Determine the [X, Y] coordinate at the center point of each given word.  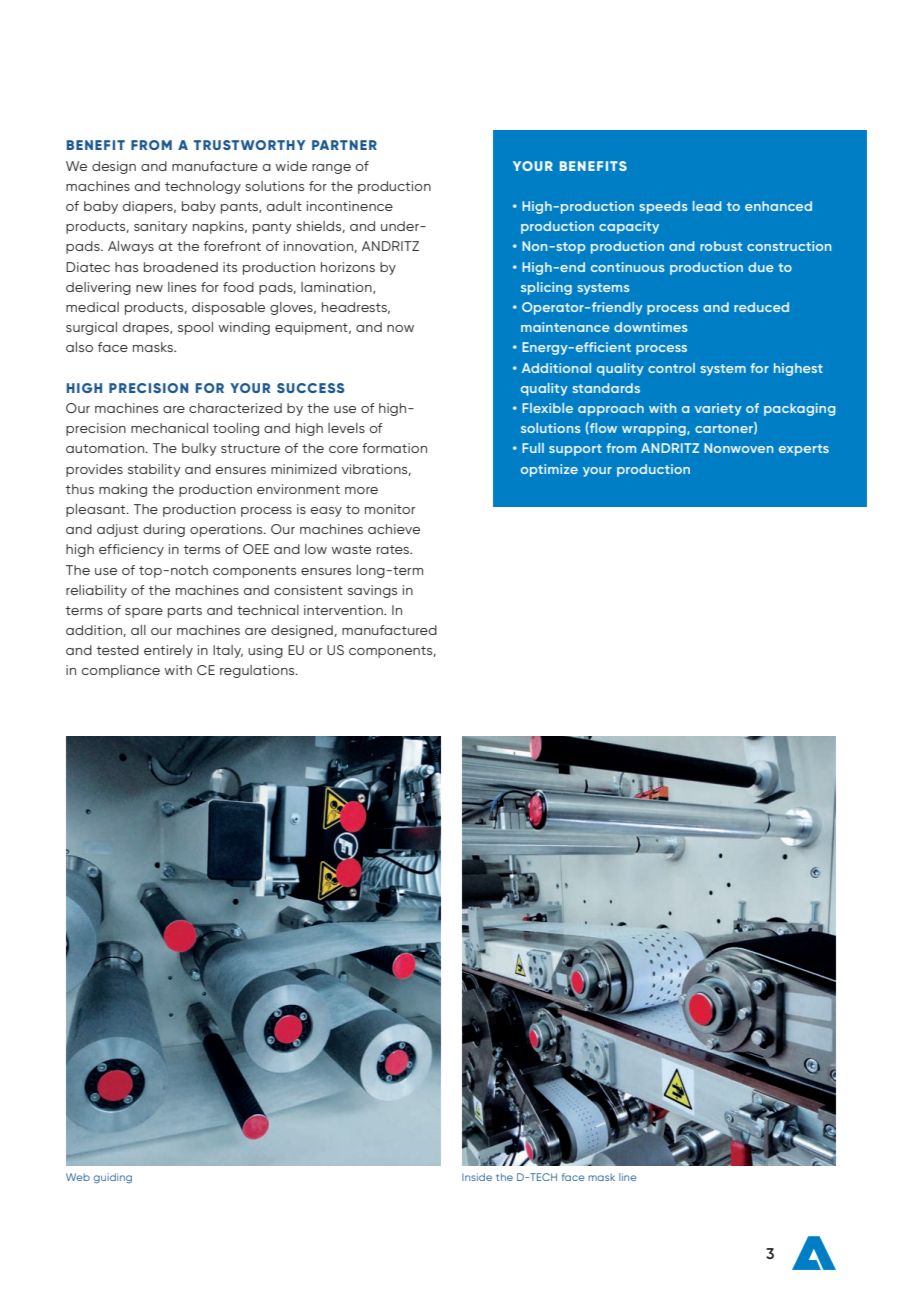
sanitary [161, 227]
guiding [112, 1178]
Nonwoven [738, 448]
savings [372, 591]
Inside [477, 1177]
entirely [168, 651]
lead [707, 206]
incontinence [350, 206]
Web [78, 1177]
